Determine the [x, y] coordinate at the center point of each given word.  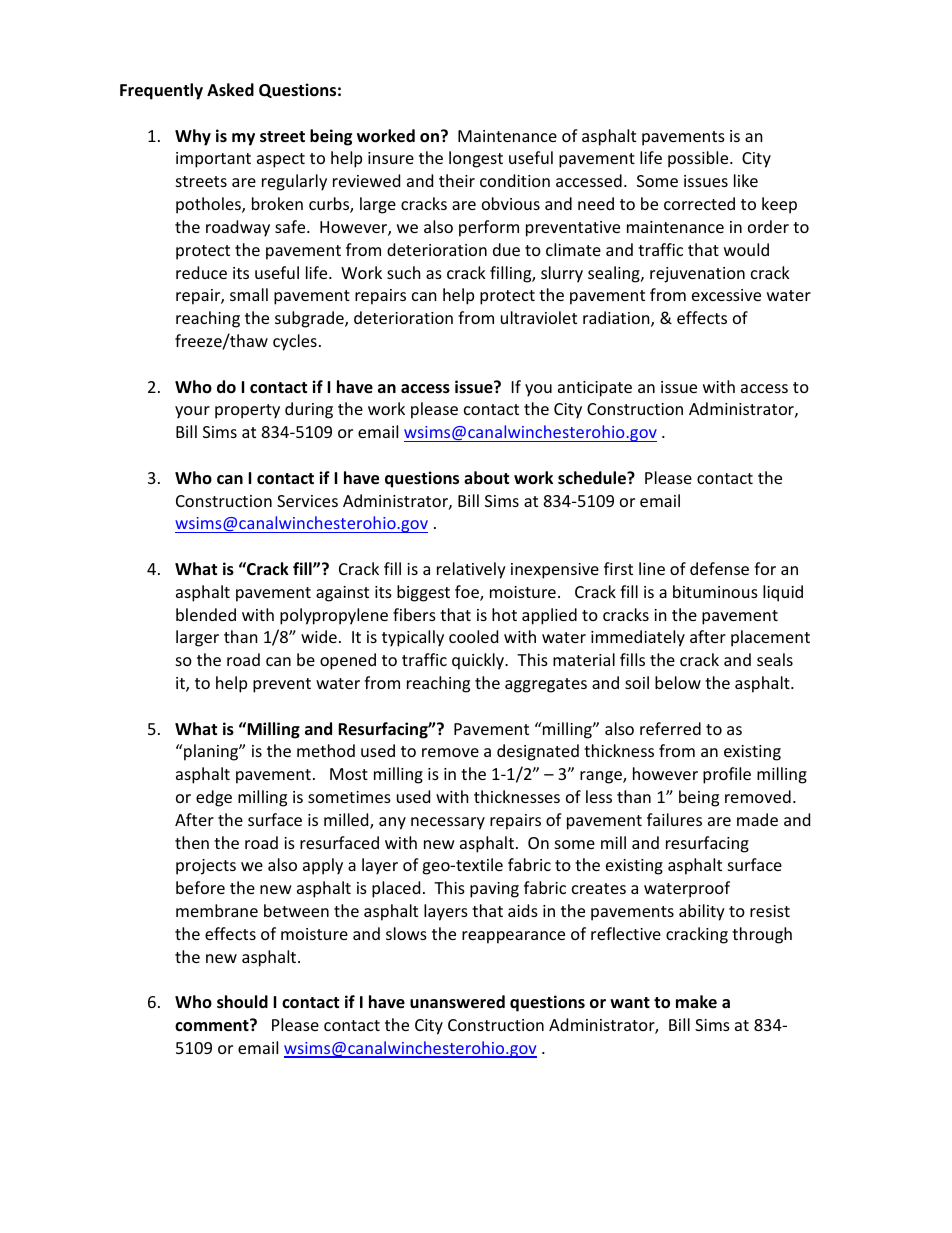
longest [476, 159]
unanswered [457, 1002]
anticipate [595, 389]
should [242, 1002]
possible [699, 159]
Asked [230, 89]
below [678, 682]
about [486, 478]
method [326, 750]
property [247, 411]
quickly [479, 661]
